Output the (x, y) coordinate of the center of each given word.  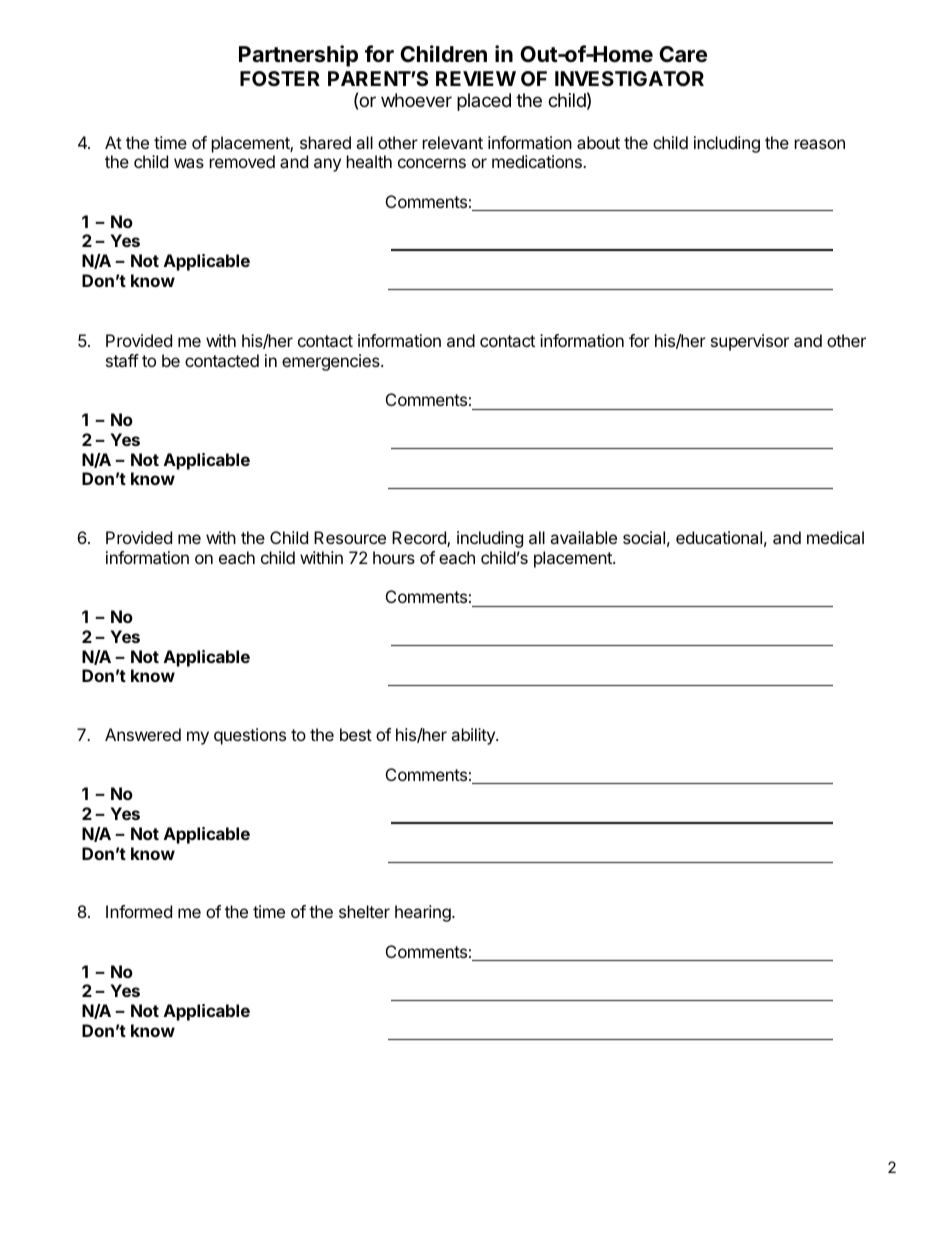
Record (420, 539)
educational (719, 537)
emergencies (332, 362)
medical (835, 537)
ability (474, 736)
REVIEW (476, 78)
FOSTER (280, 78)
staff (122, 360)
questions (250, 736)
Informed (139, 911)
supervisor (750, 342)
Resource (350, 537)
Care (683, 54)
